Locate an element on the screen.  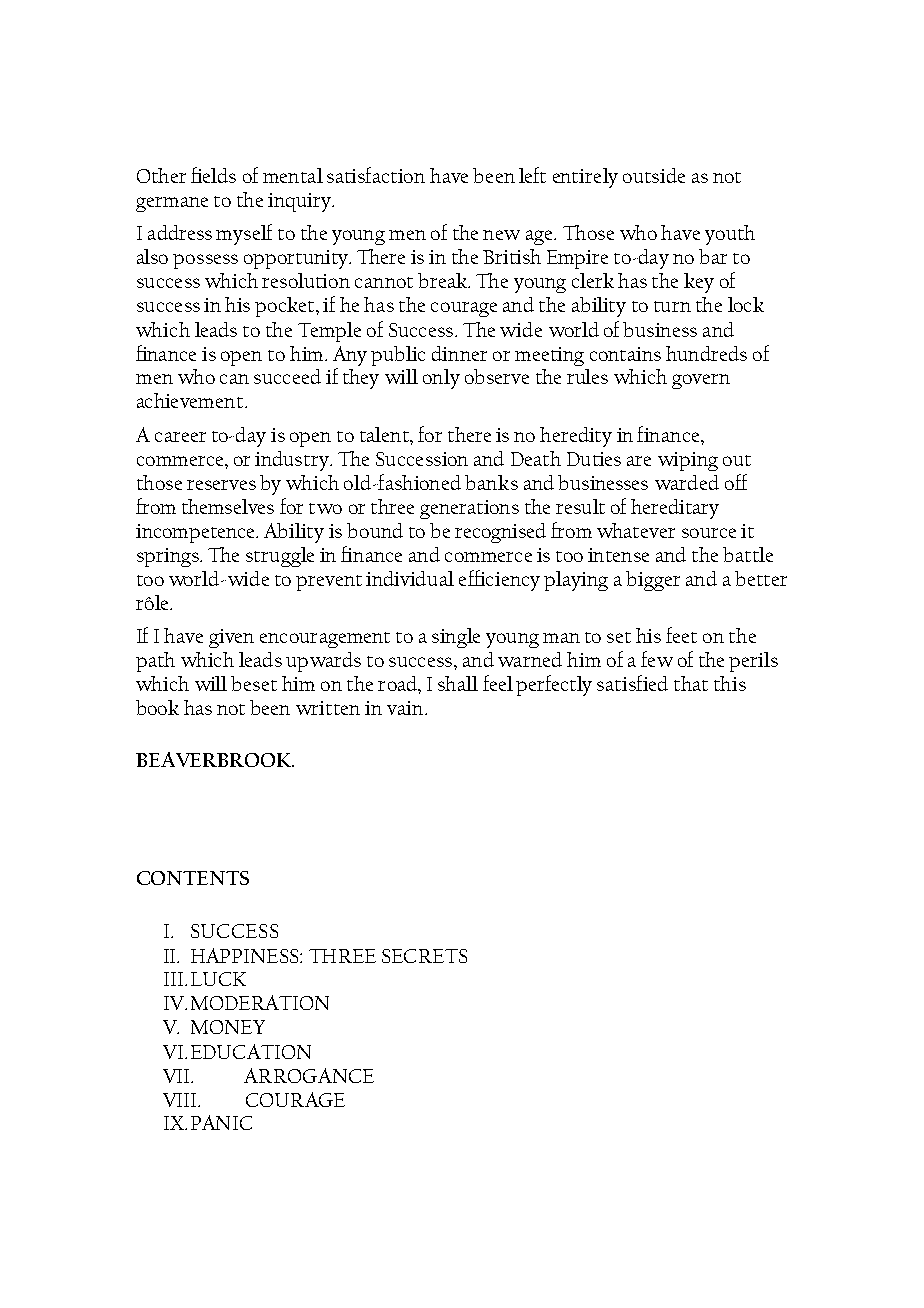
outside is located at coordinates (654, 175).
